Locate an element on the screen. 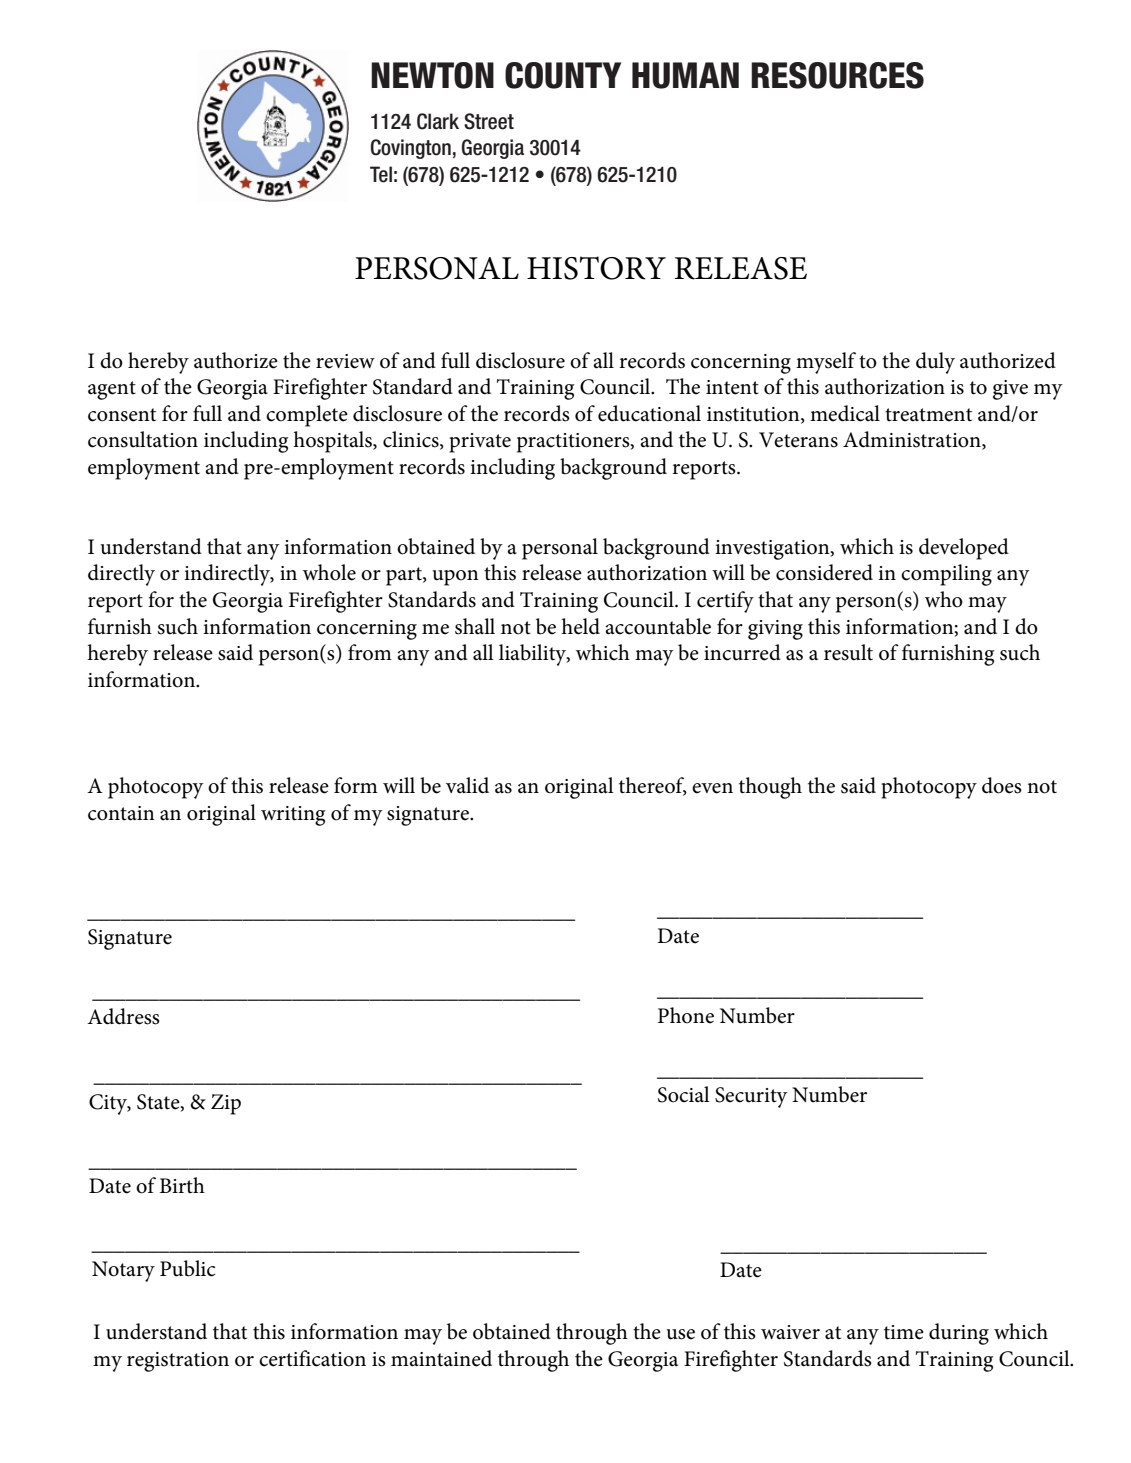 The width and height of the screenshot is (1131, 1463). writing is located at coordinates (293, 816).
